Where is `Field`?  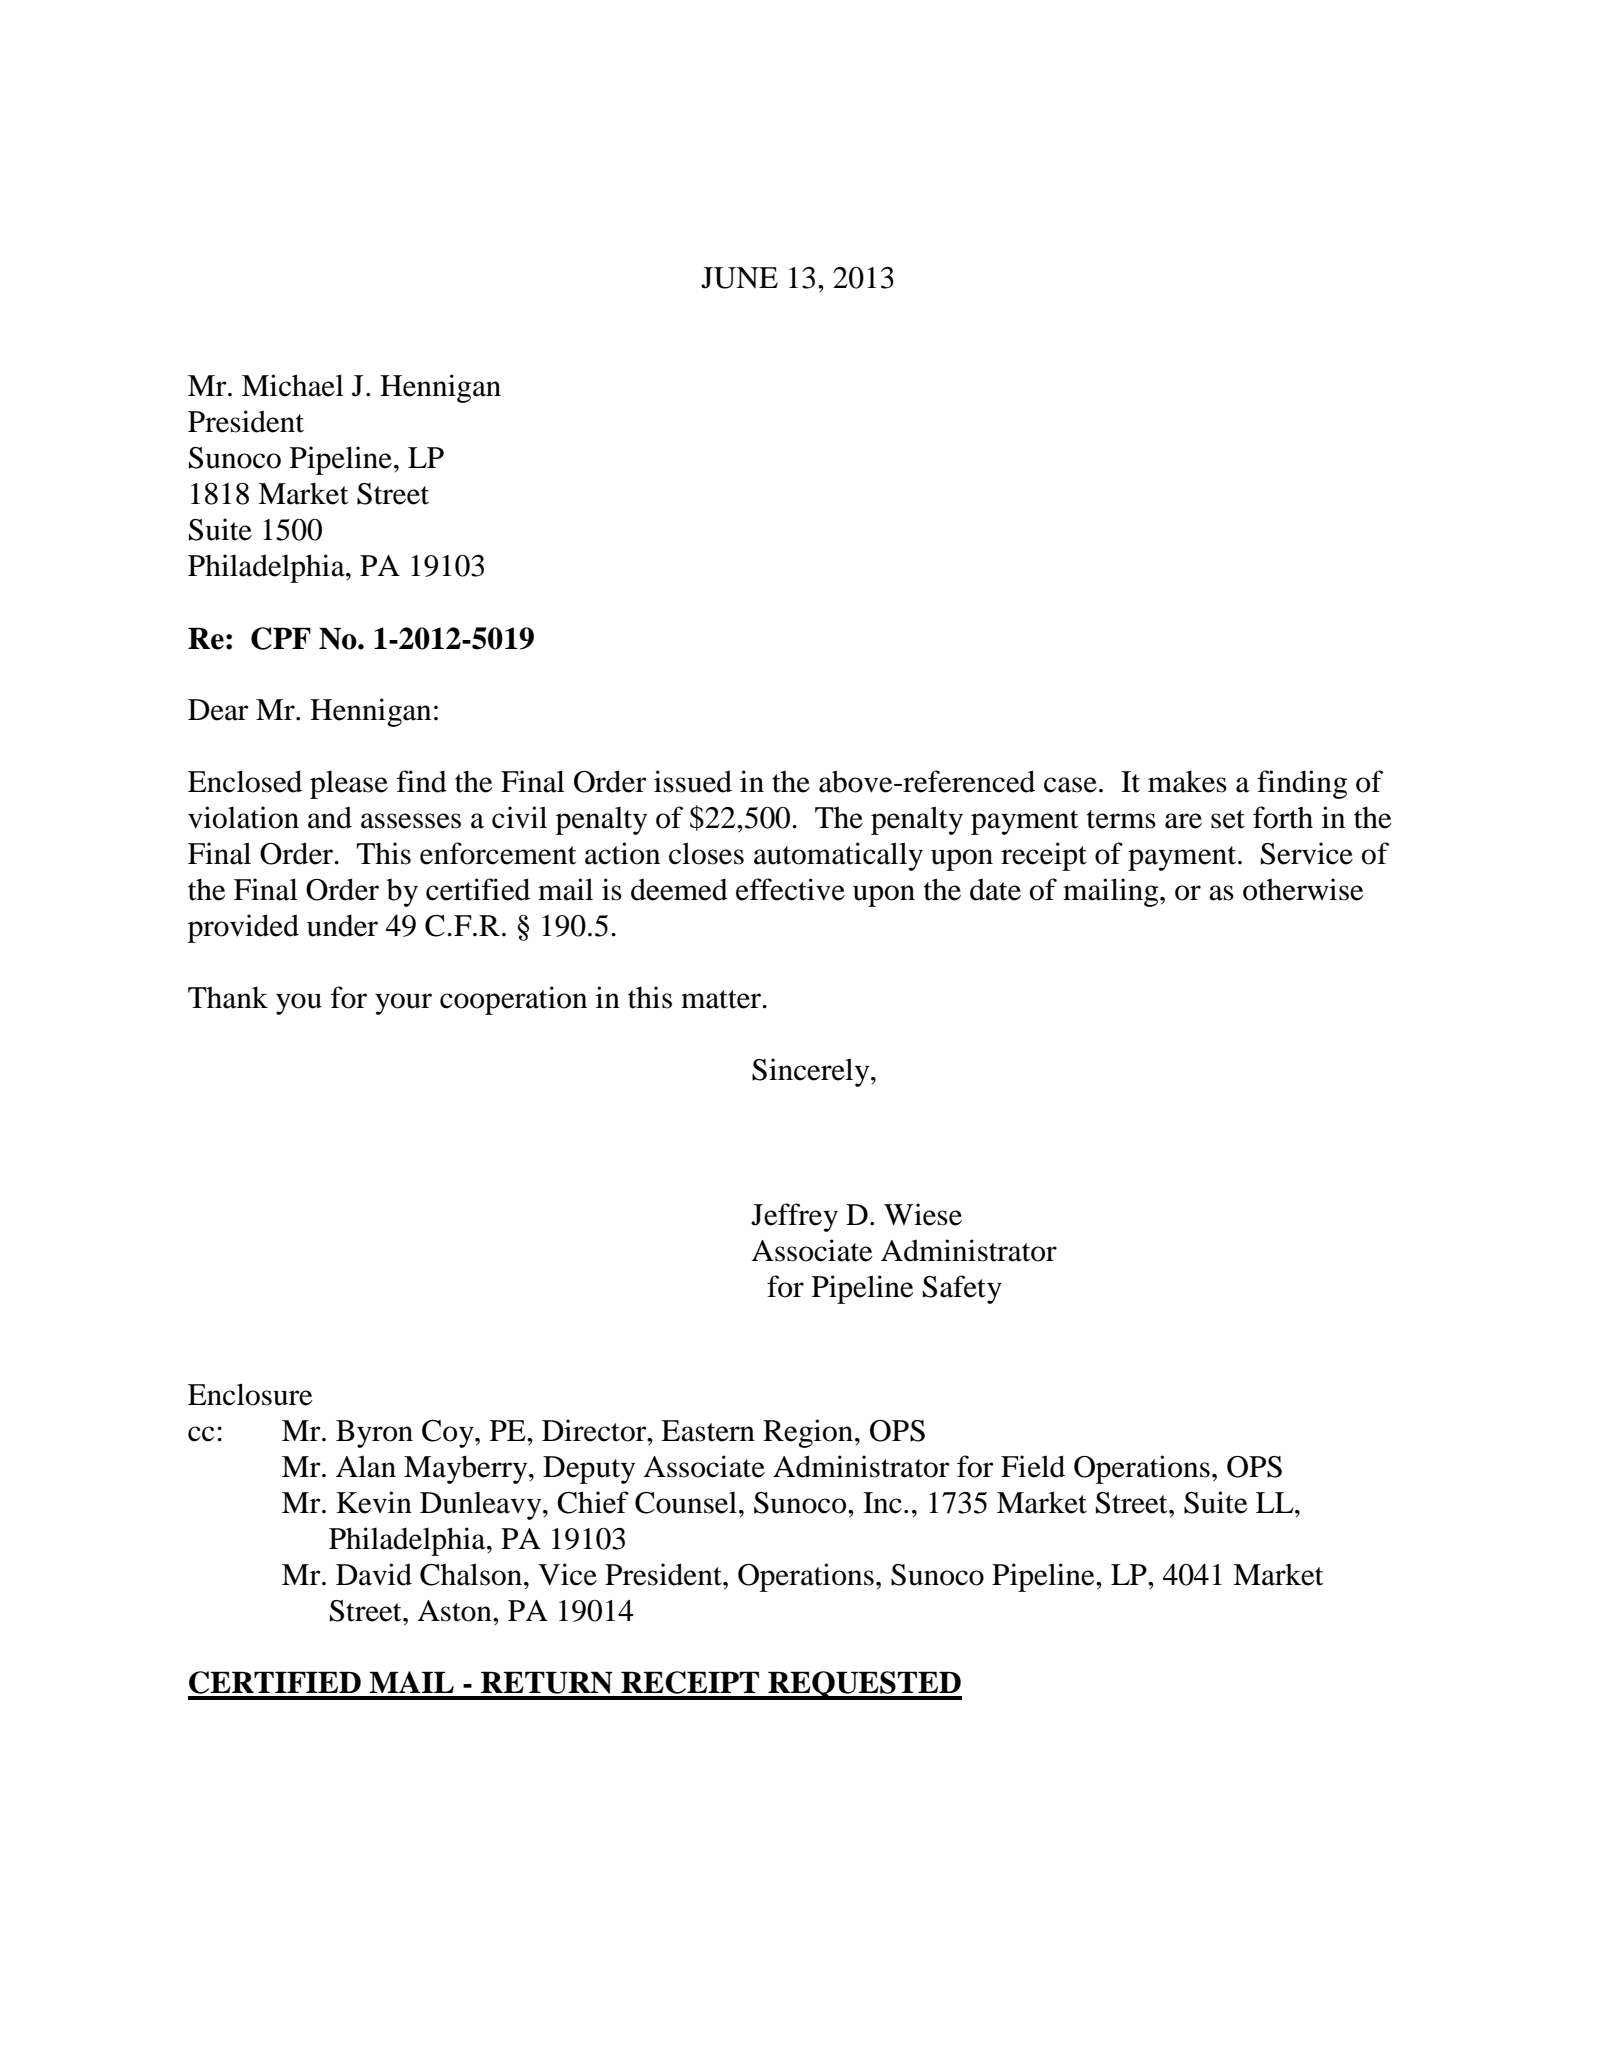 Field is located at coordinates (1033, 1466).
